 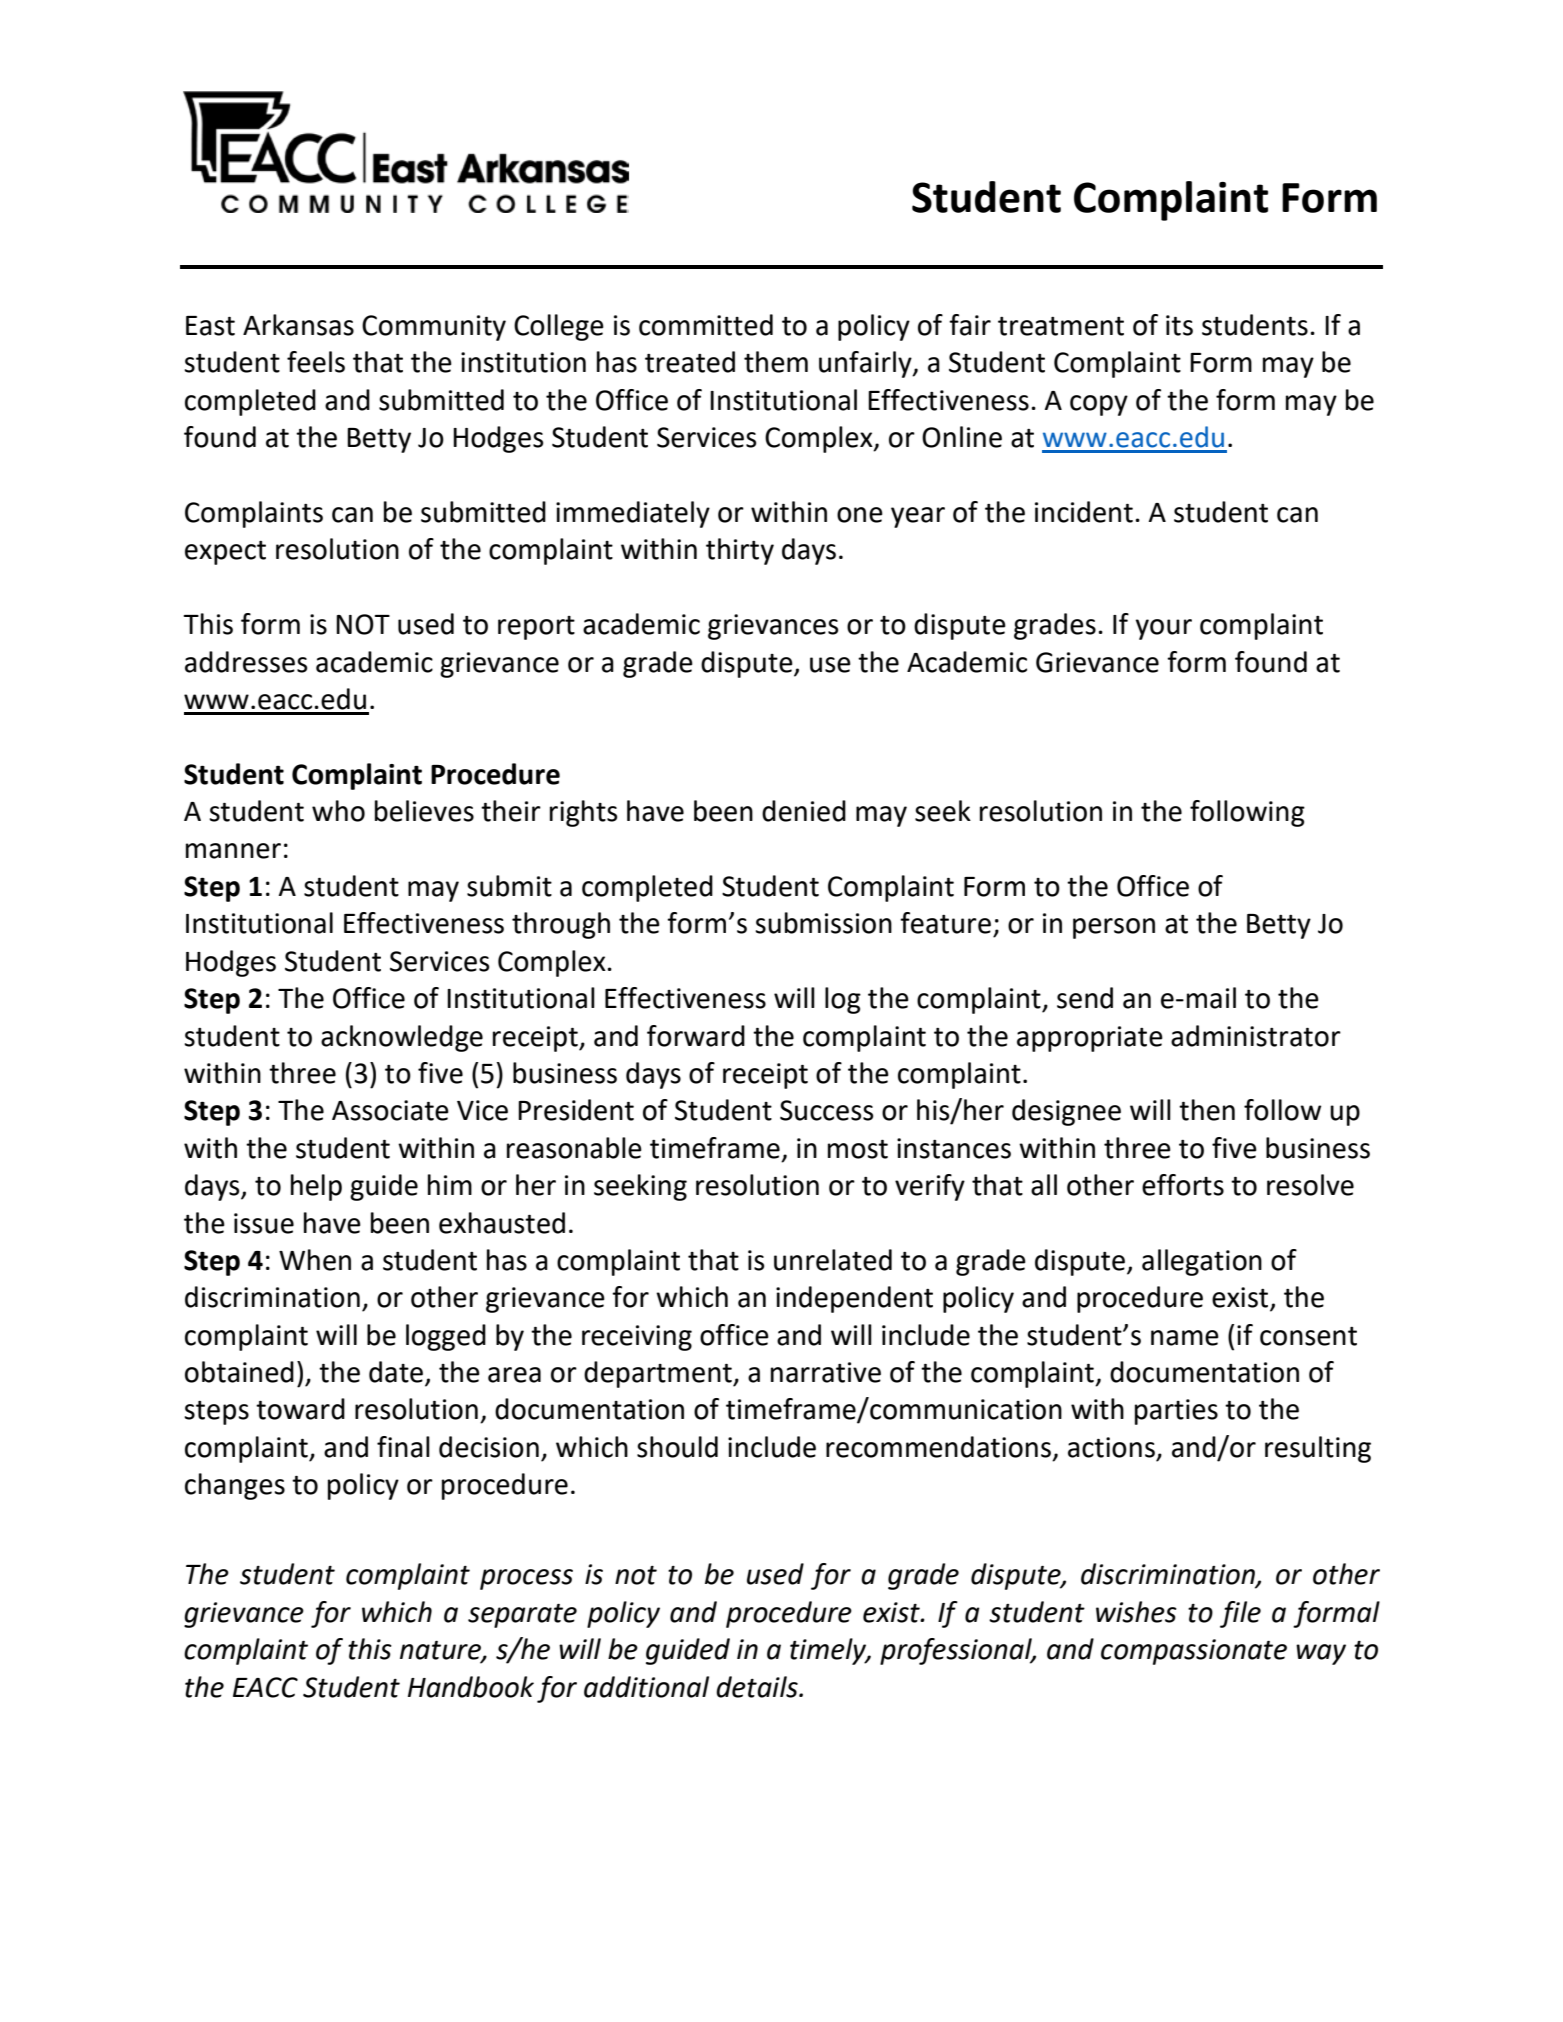 I want to click on nature, so click(x=441, y=1651).
